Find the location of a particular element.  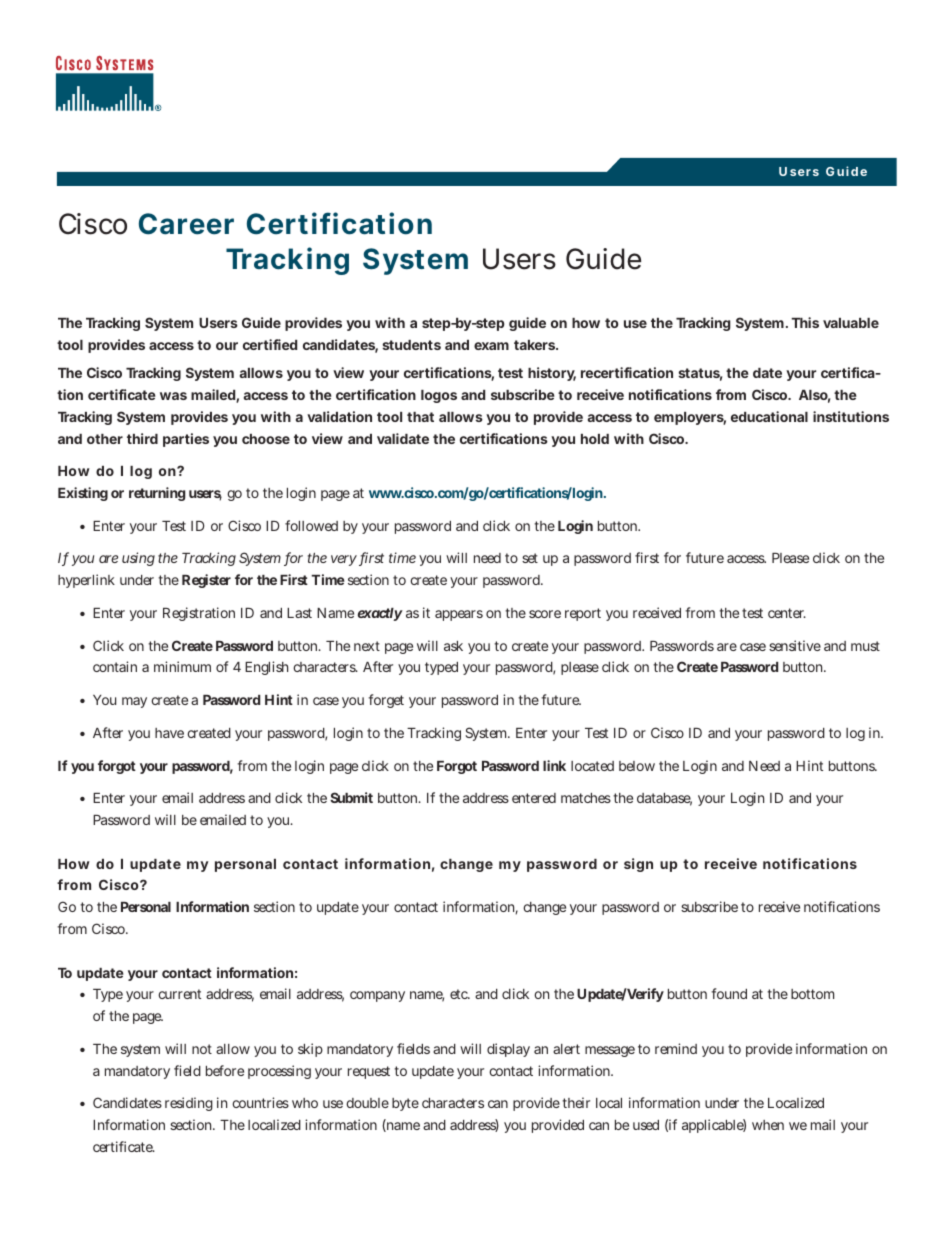

Career is located at coordinates (186, 224).
